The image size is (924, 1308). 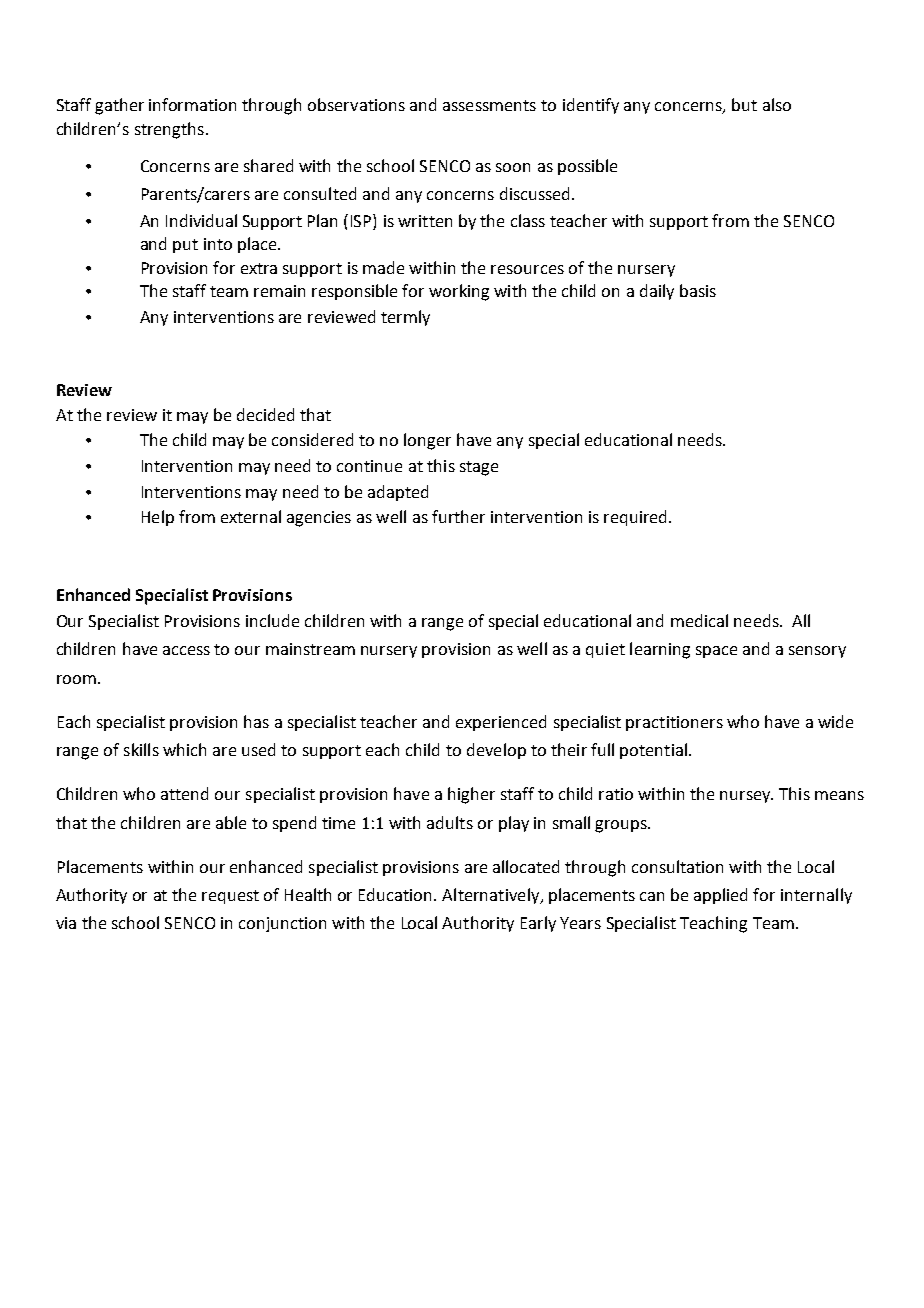 I want to click on strengths, so click(x=169, y=130).
